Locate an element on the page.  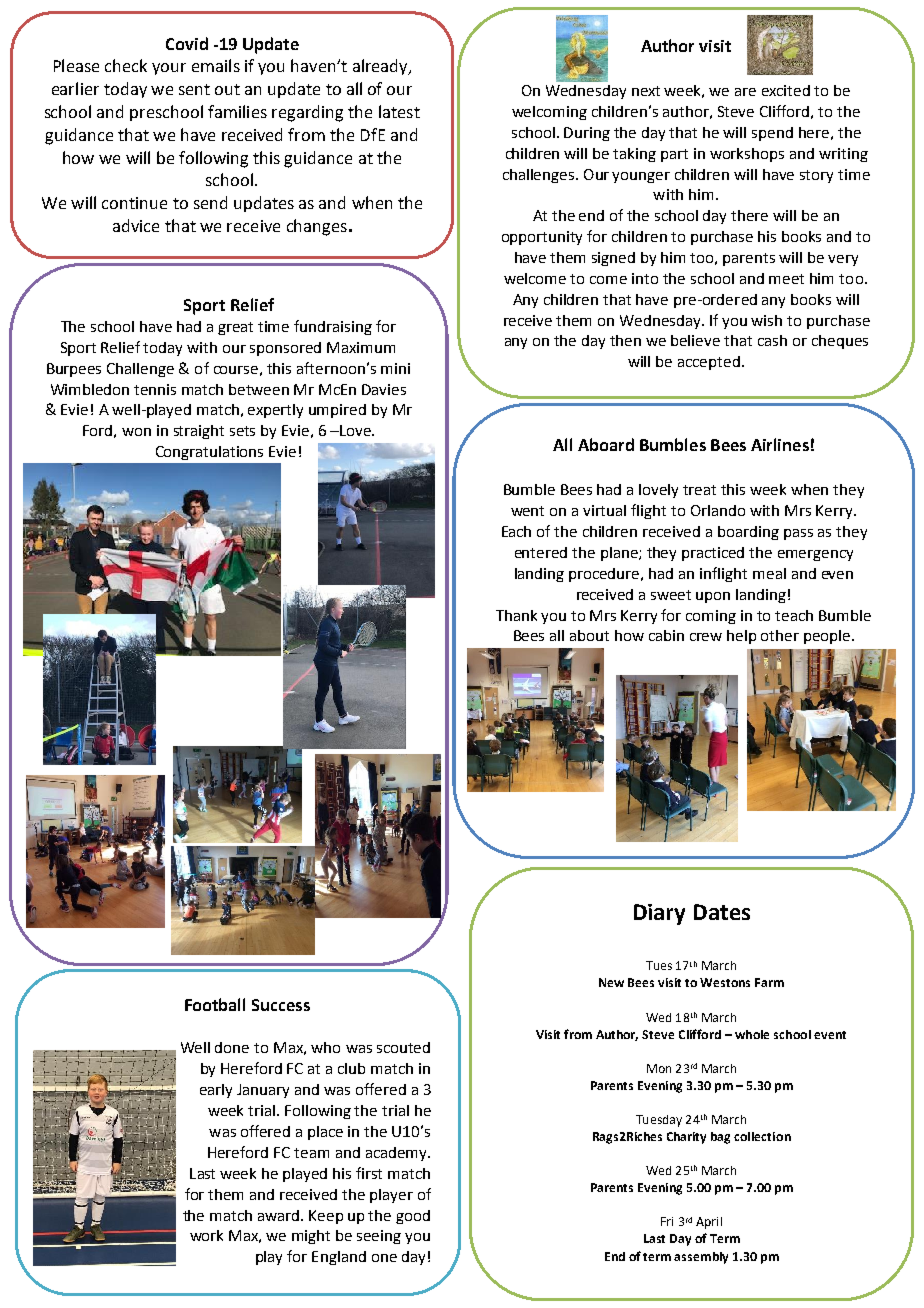
award is located at coordinates (280, 1215).
